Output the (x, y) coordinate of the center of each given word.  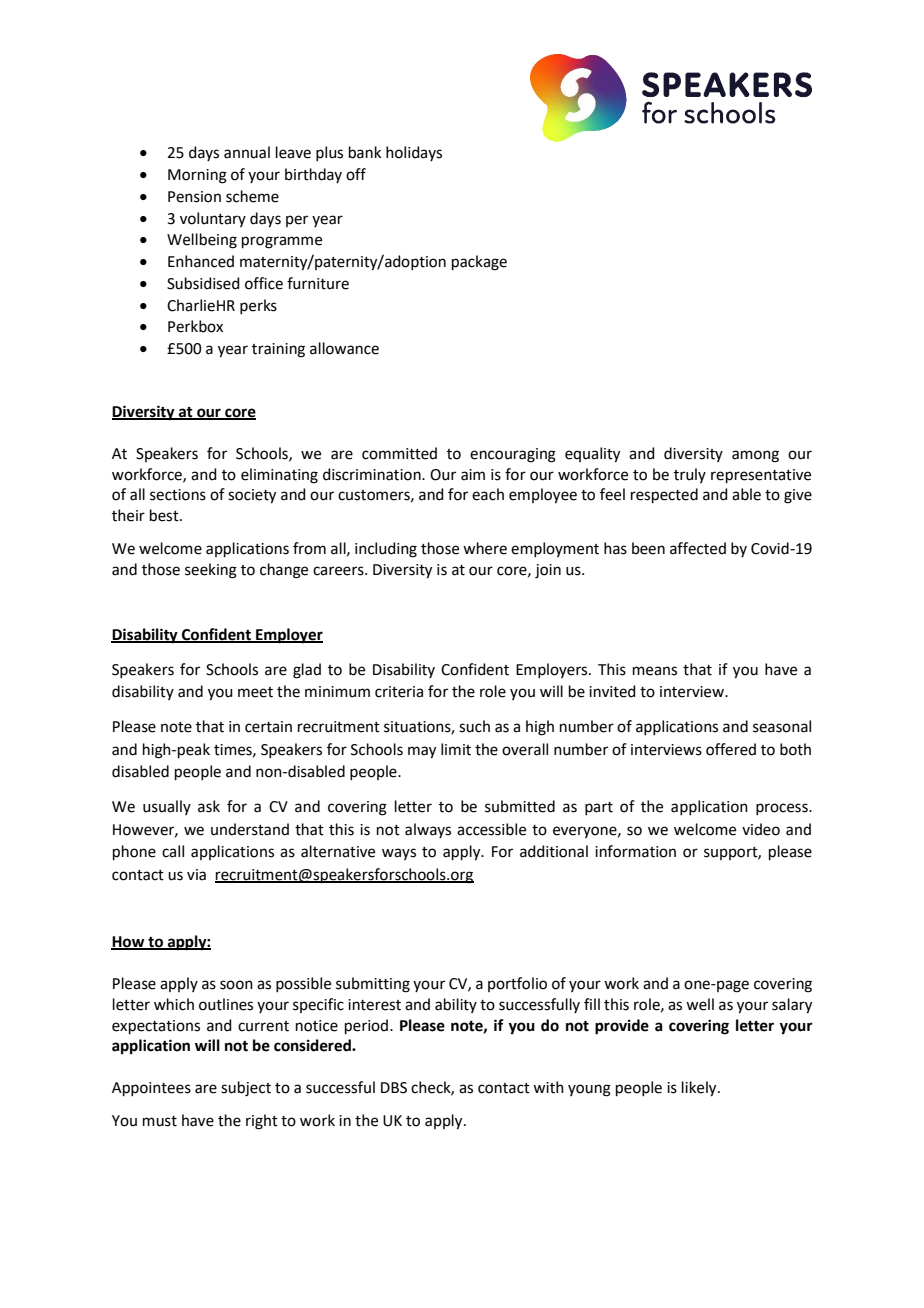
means (655, 671)
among (755, 456)
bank (365, 152)
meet (255, 692)
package (479, 263)
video (761, 829)
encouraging (513, 455)
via (196, 875)
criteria (399, 692)
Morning (197, 176)
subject (246, 1089)
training (278, 350)
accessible (491, 829)
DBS (394, 1088)
